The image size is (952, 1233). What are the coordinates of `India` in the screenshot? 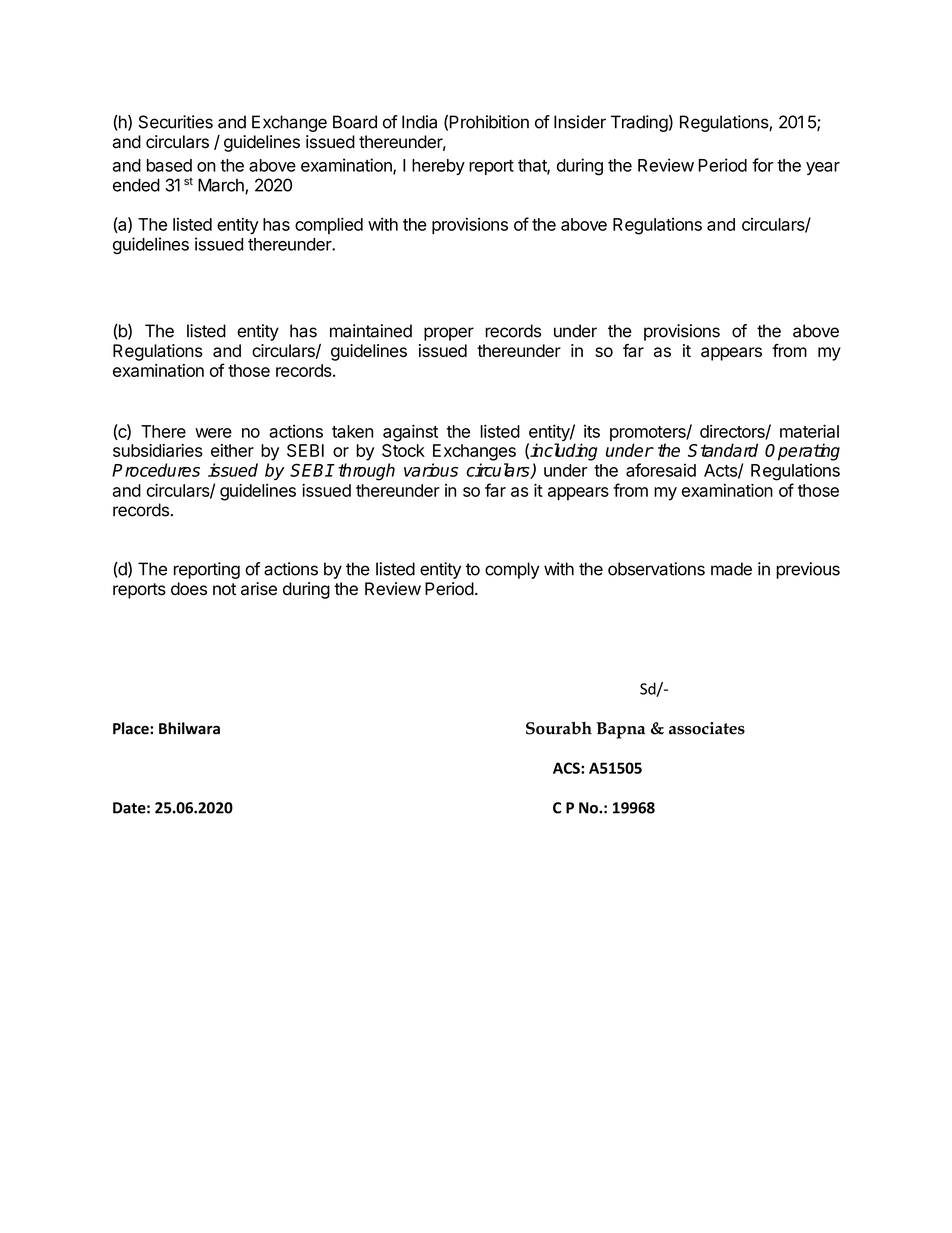 It's located at (419, 122).
